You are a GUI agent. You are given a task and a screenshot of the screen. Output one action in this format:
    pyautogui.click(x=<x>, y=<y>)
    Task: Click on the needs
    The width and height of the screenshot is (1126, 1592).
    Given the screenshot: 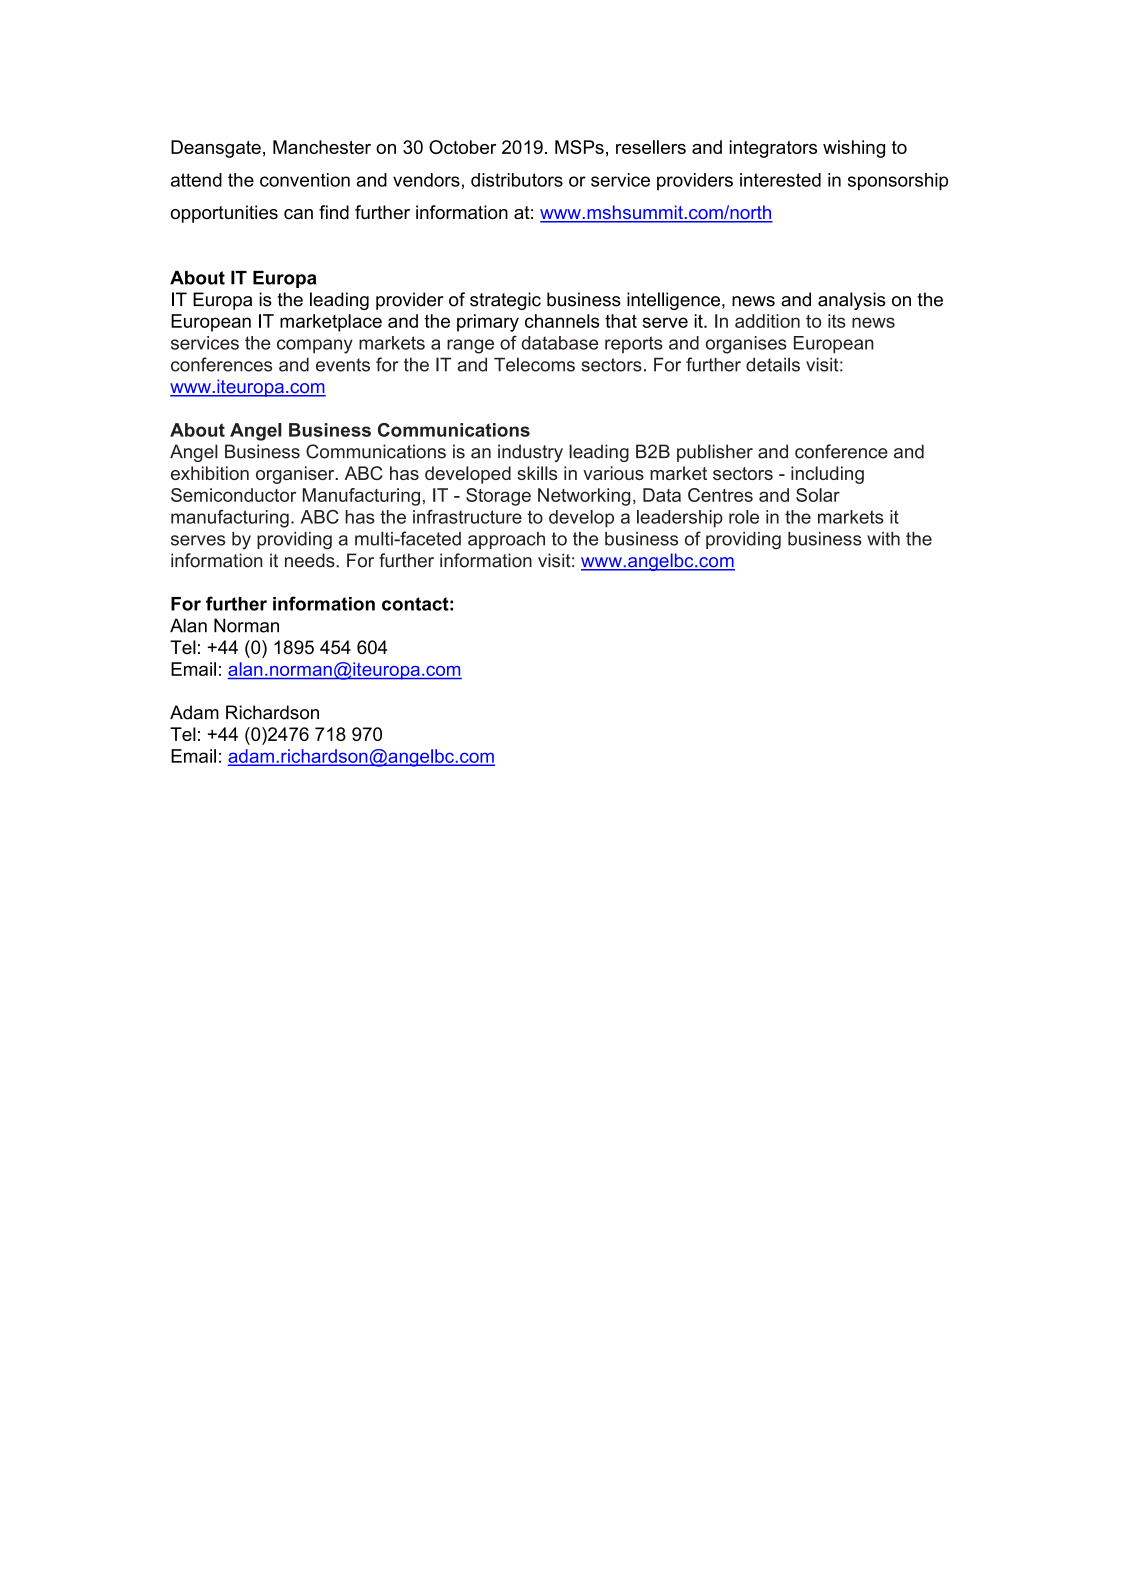 What is the action you would take?
    pyautogui.click(x=311, y=560)
